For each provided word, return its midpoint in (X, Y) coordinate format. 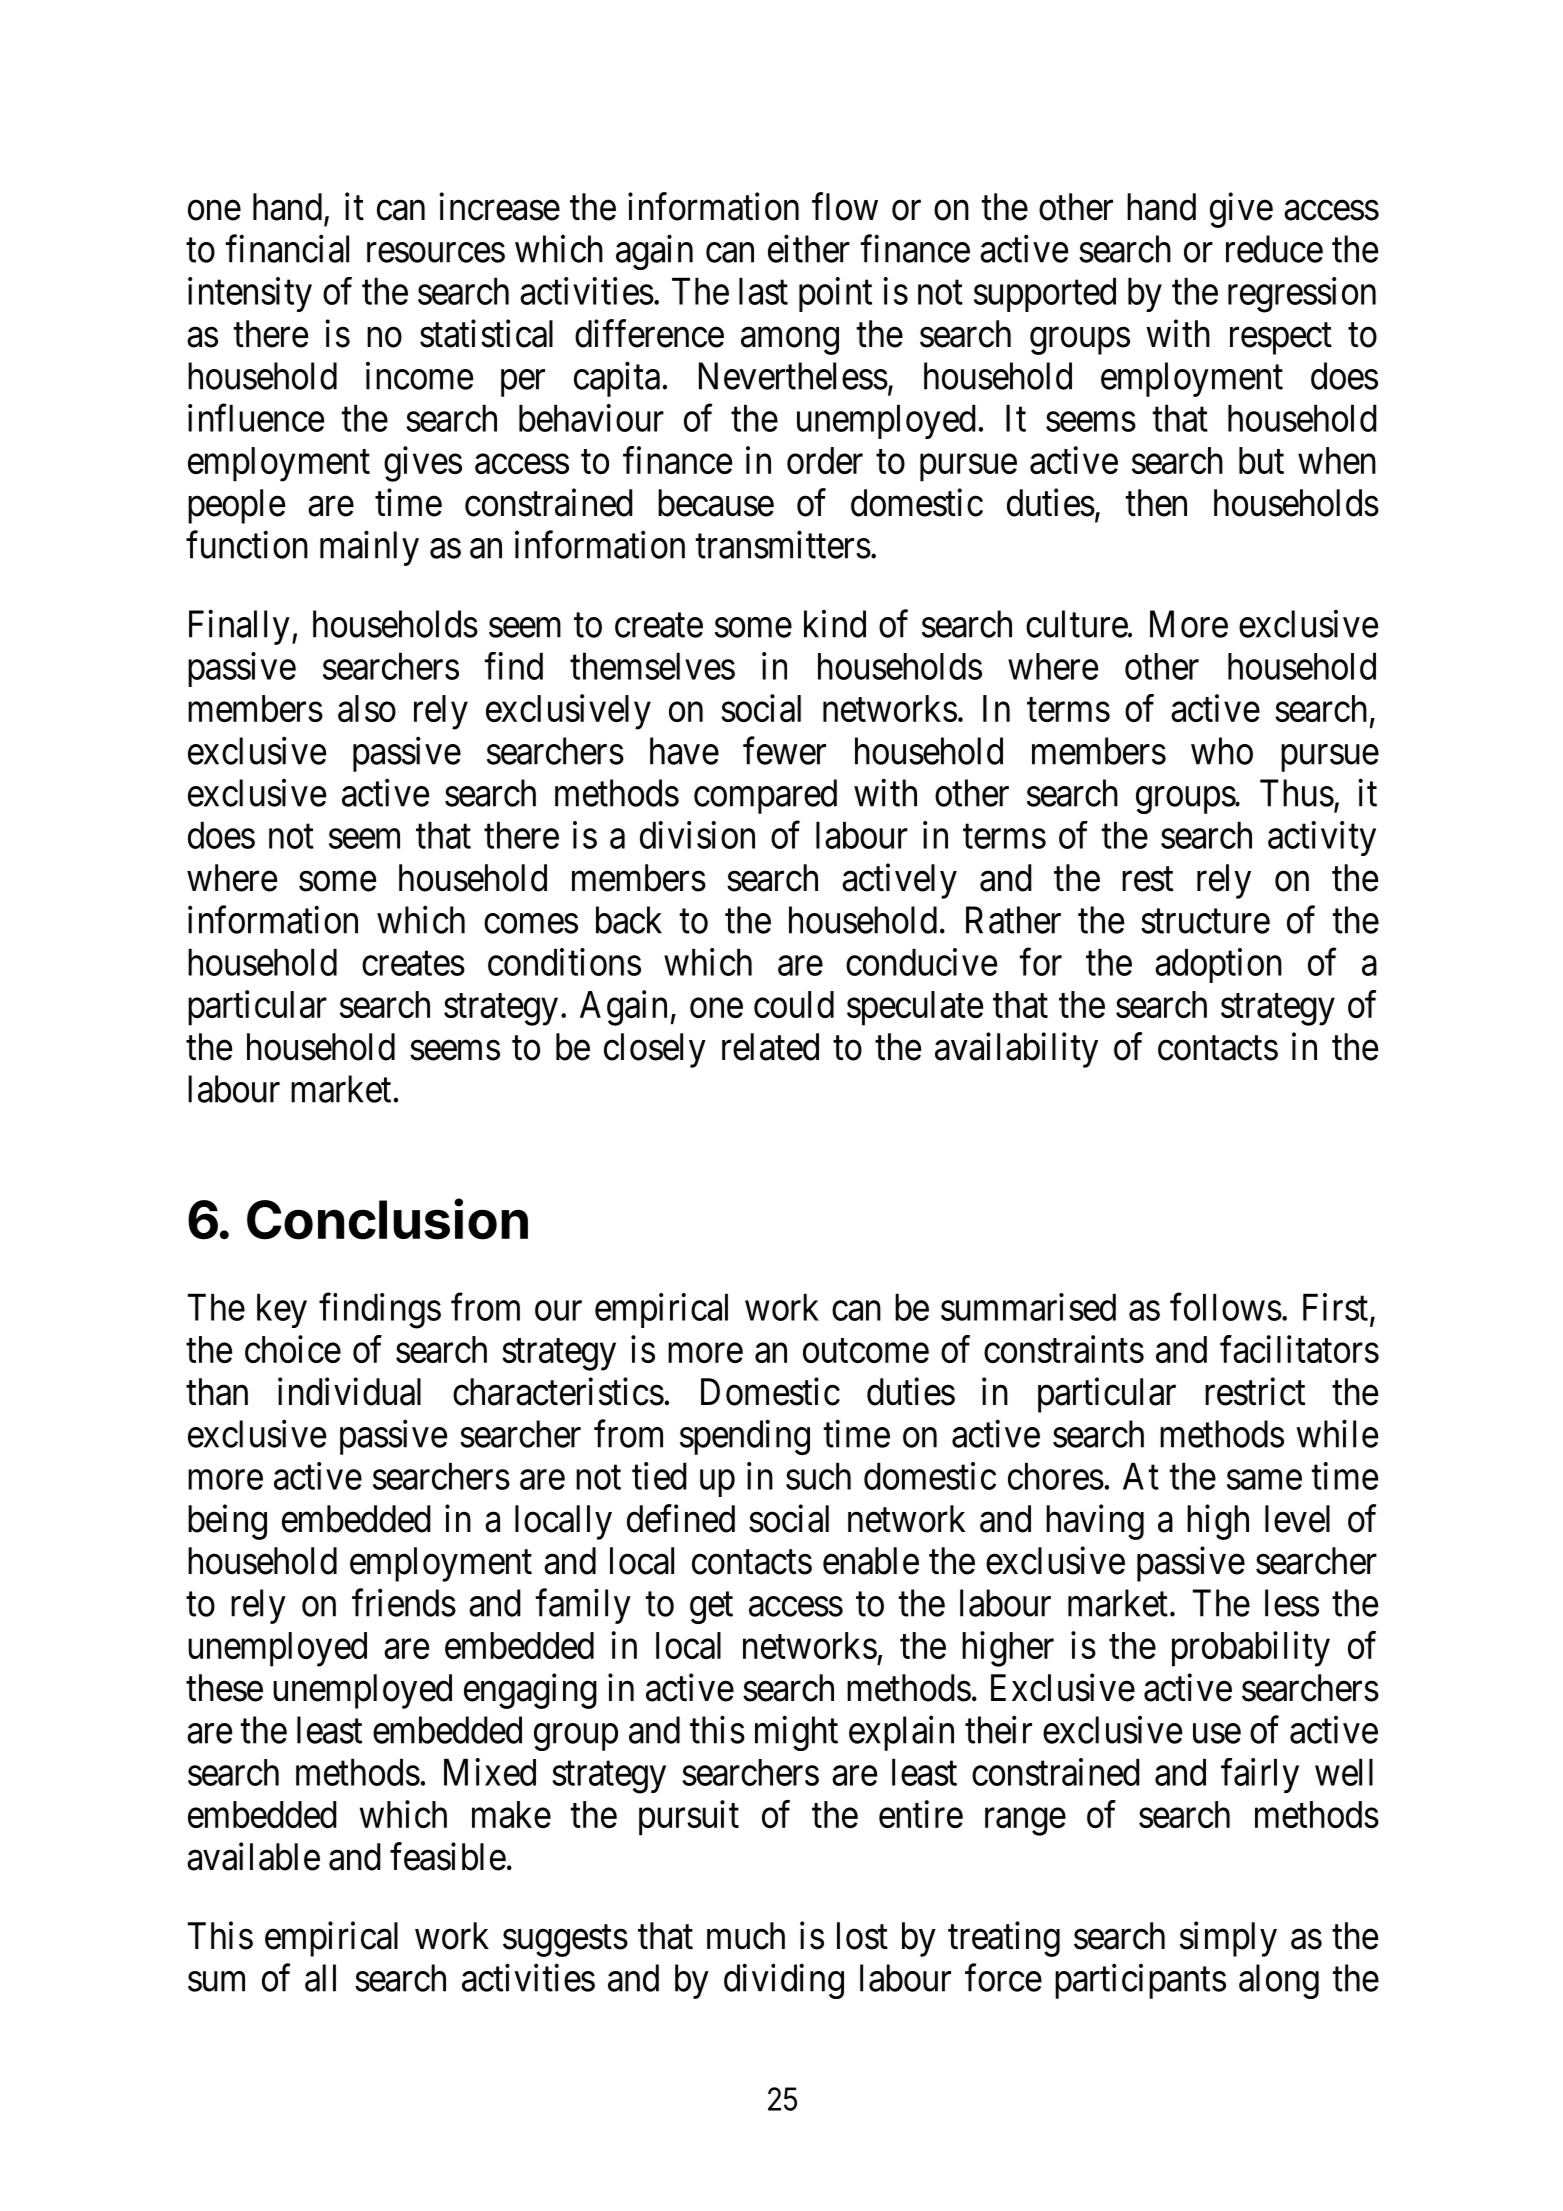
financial (287, 249)
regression (1302, 295)
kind (835, 624)
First (1335, 1307)
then (1156, 503)
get (711, 1608)
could (794, 1004)
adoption (1218, 965)
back (629, 920)
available (253, 1856)
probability (1251, 1649)
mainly (369, 548)
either (809, 249)
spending (745, 1437)
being (227, 1522)
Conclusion (387, 1219)
